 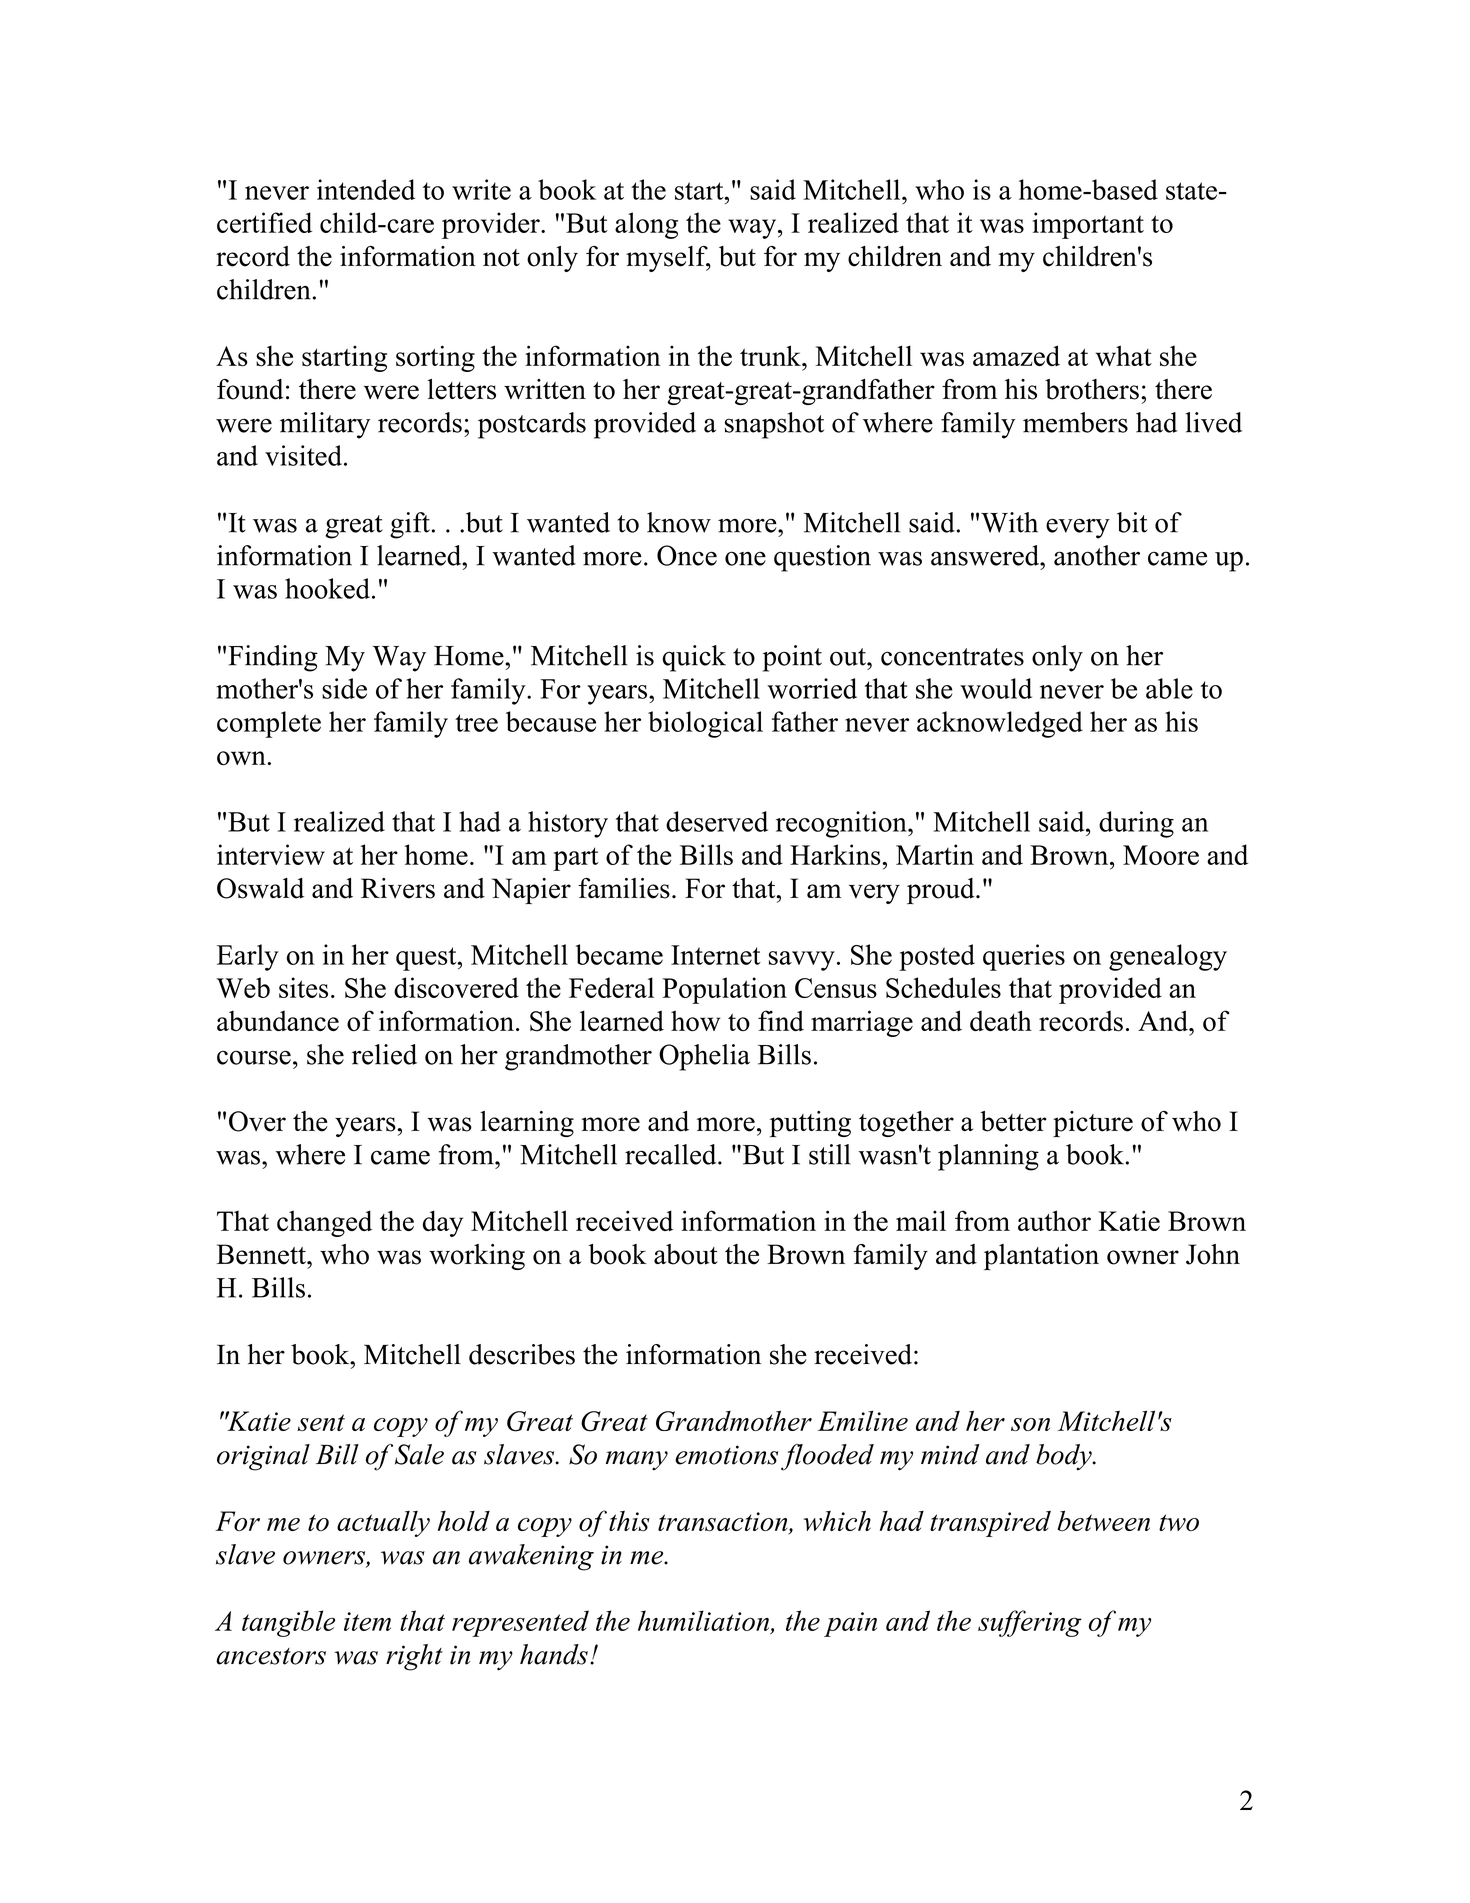 I want to click on item, so click(x=367, y=1621).
